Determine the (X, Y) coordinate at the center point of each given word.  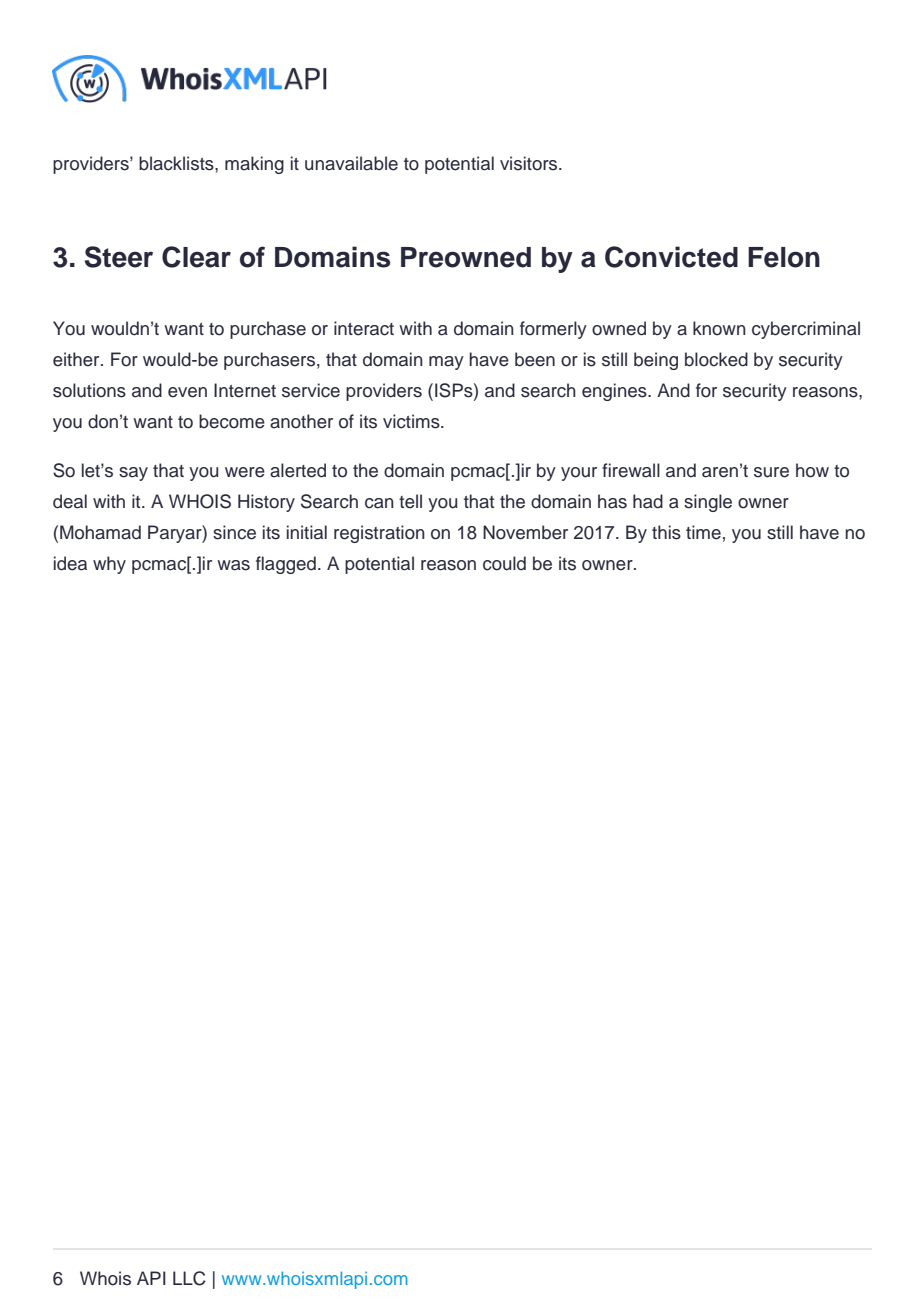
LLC (189, 1278)
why (109, 565)
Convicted (671, 257)
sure (771, 472)
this (666, 532)
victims (412, 421)
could (504, 563)
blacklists (177, 163)
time (703, 532)
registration (379, 534)
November (525, 532)
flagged (286, 565)
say (133, 474)
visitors (530, 163)
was (233, 565)
